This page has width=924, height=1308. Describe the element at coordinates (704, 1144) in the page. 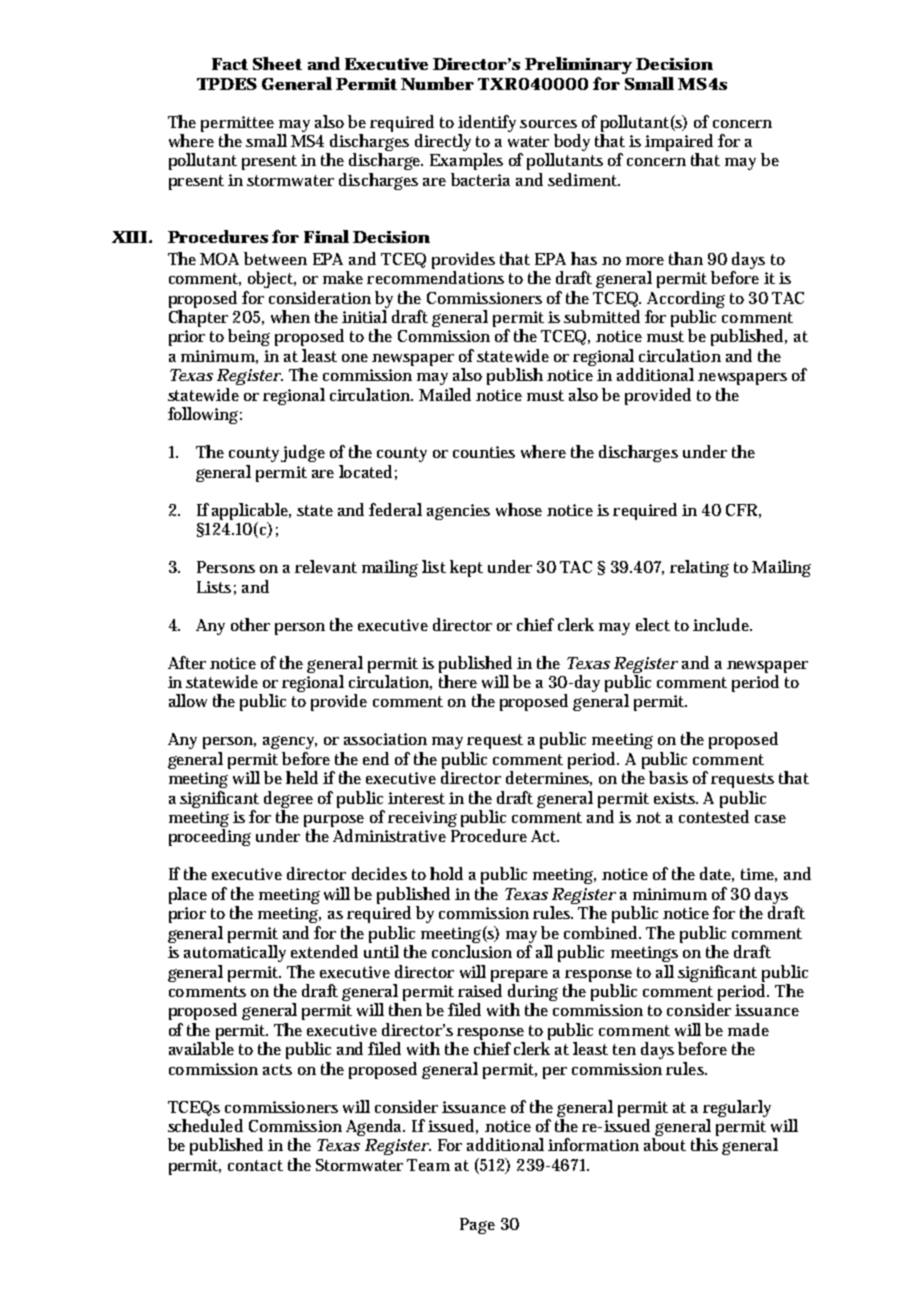

I see `this` at that location.
